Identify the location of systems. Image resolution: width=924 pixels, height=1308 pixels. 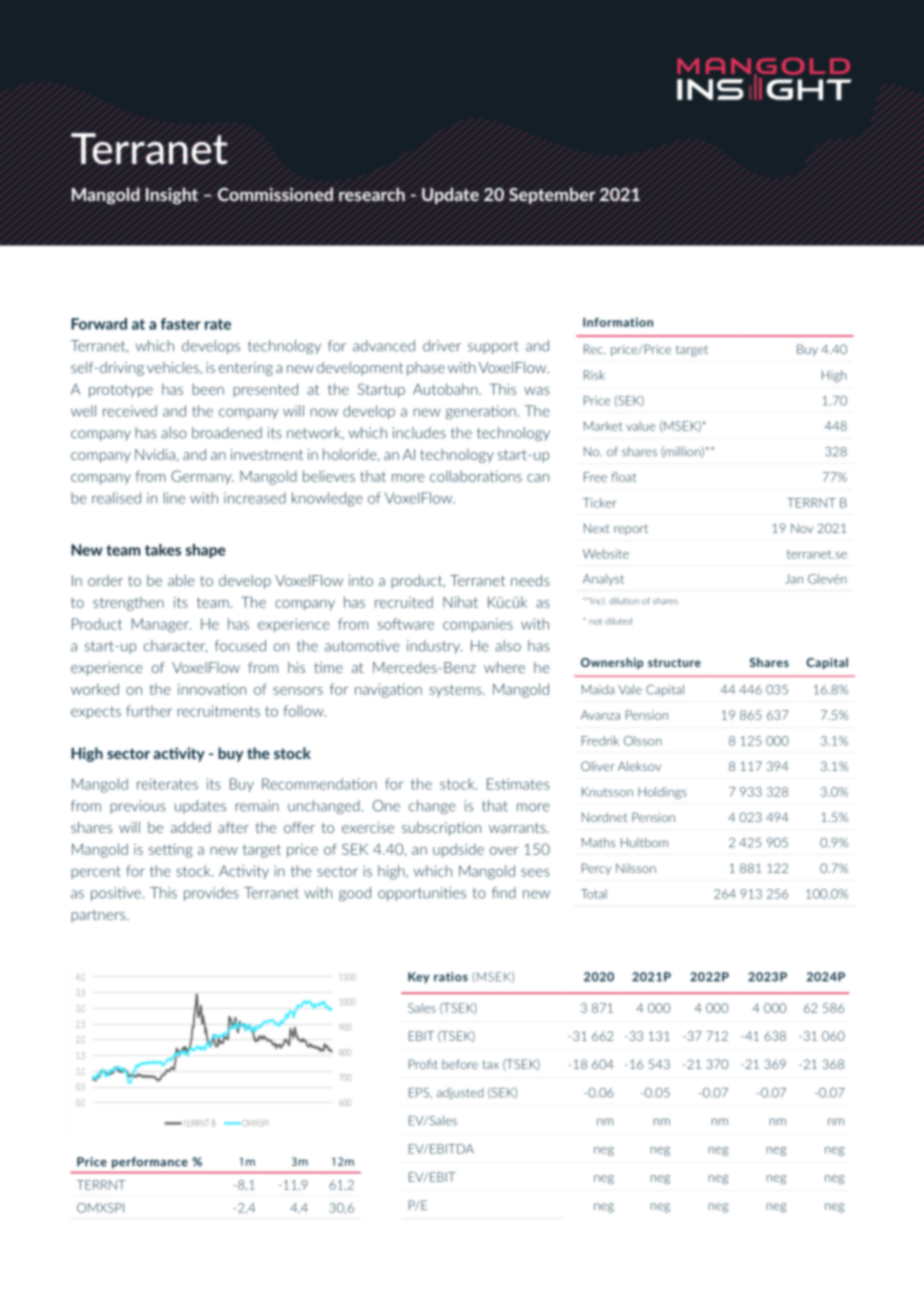
(456, 690).
